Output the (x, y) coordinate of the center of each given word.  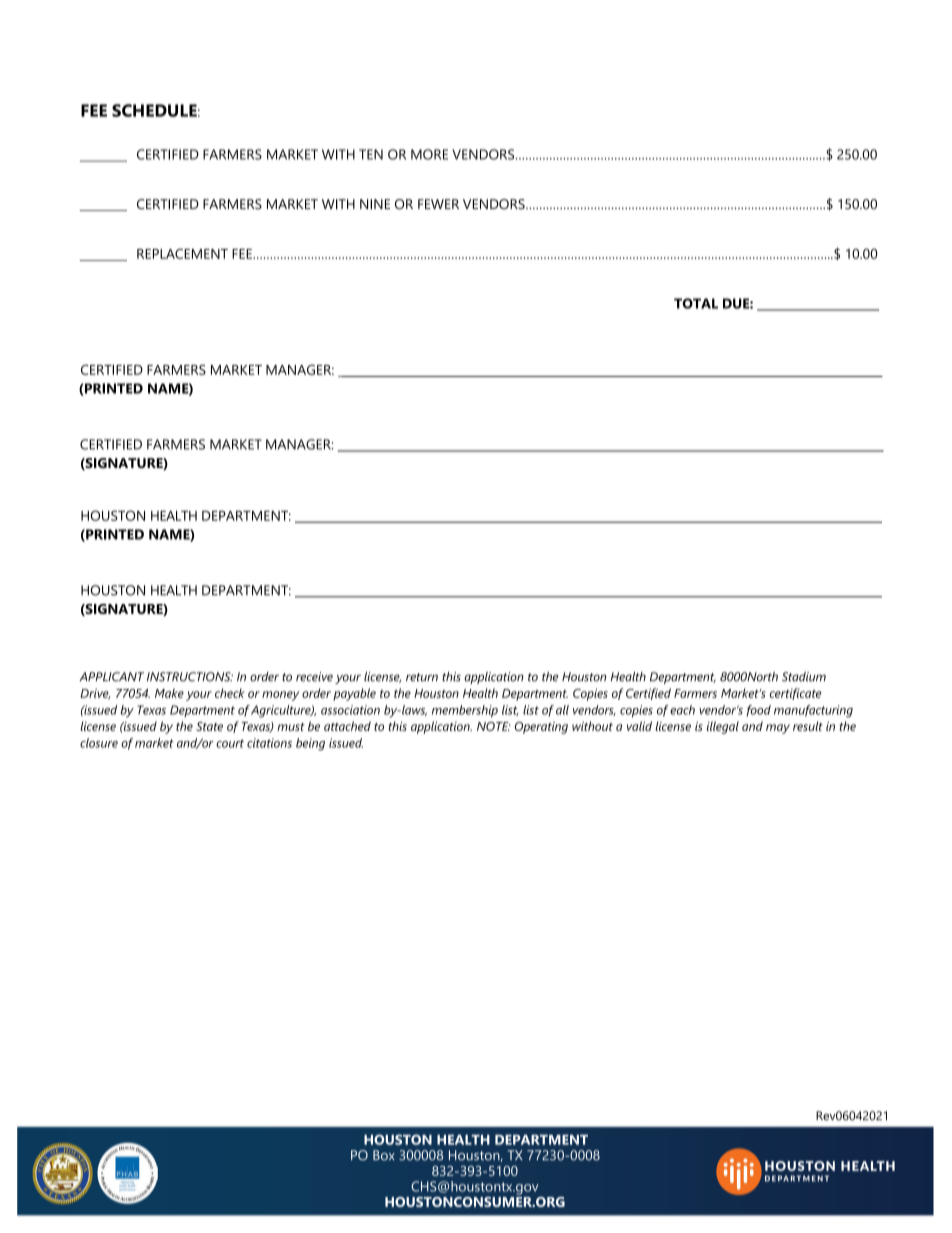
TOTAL (696, 303)
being (310, 744)
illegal (723, 727)
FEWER (438, 204)
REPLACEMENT (182, 253)
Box (384, 1155)
